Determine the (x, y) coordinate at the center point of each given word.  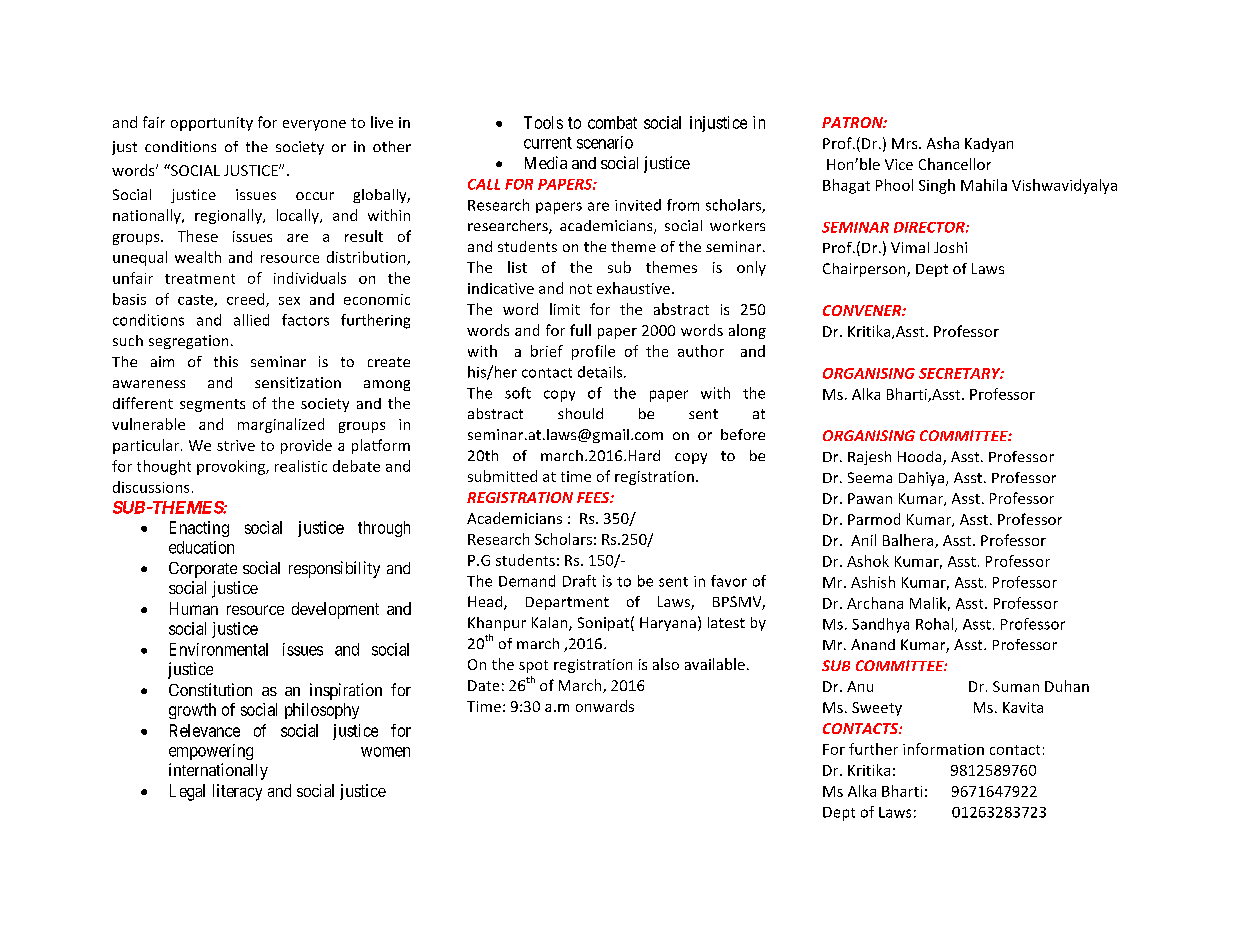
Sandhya (880, 625)
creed (247, 300)
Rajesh (869, 458)
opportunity (212, 124)
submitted (502, 476)
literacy (237, 792)
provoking (232, 467)
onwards (605, 706)
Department (567, 603)
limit (565, 309)
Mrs (906, 143)
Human (194, 608)
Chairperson (865, 270)
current (548, 143)
